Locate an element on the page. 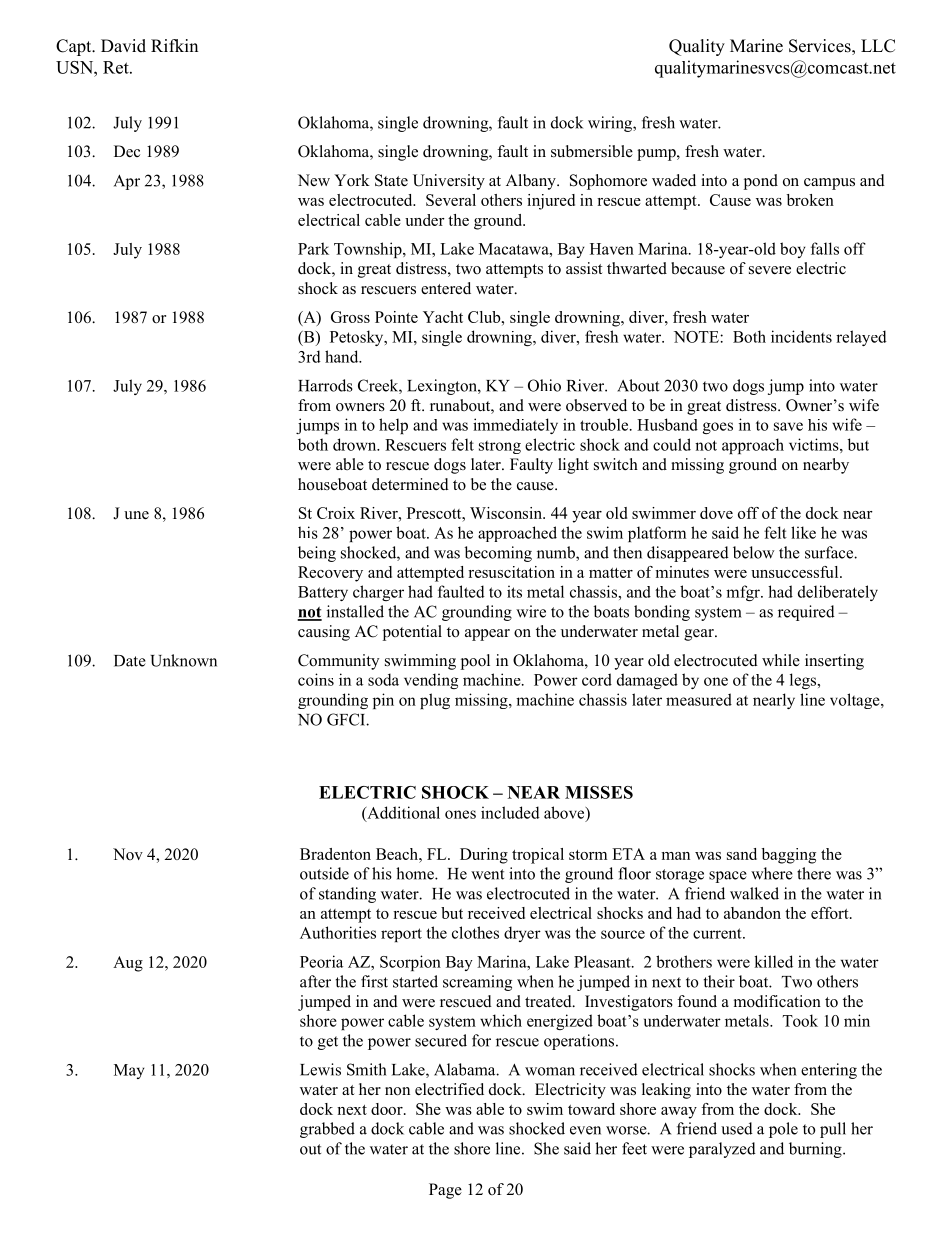 The height and width of the document is (1233, 952). bagging is located at coordinates (789, 856).
